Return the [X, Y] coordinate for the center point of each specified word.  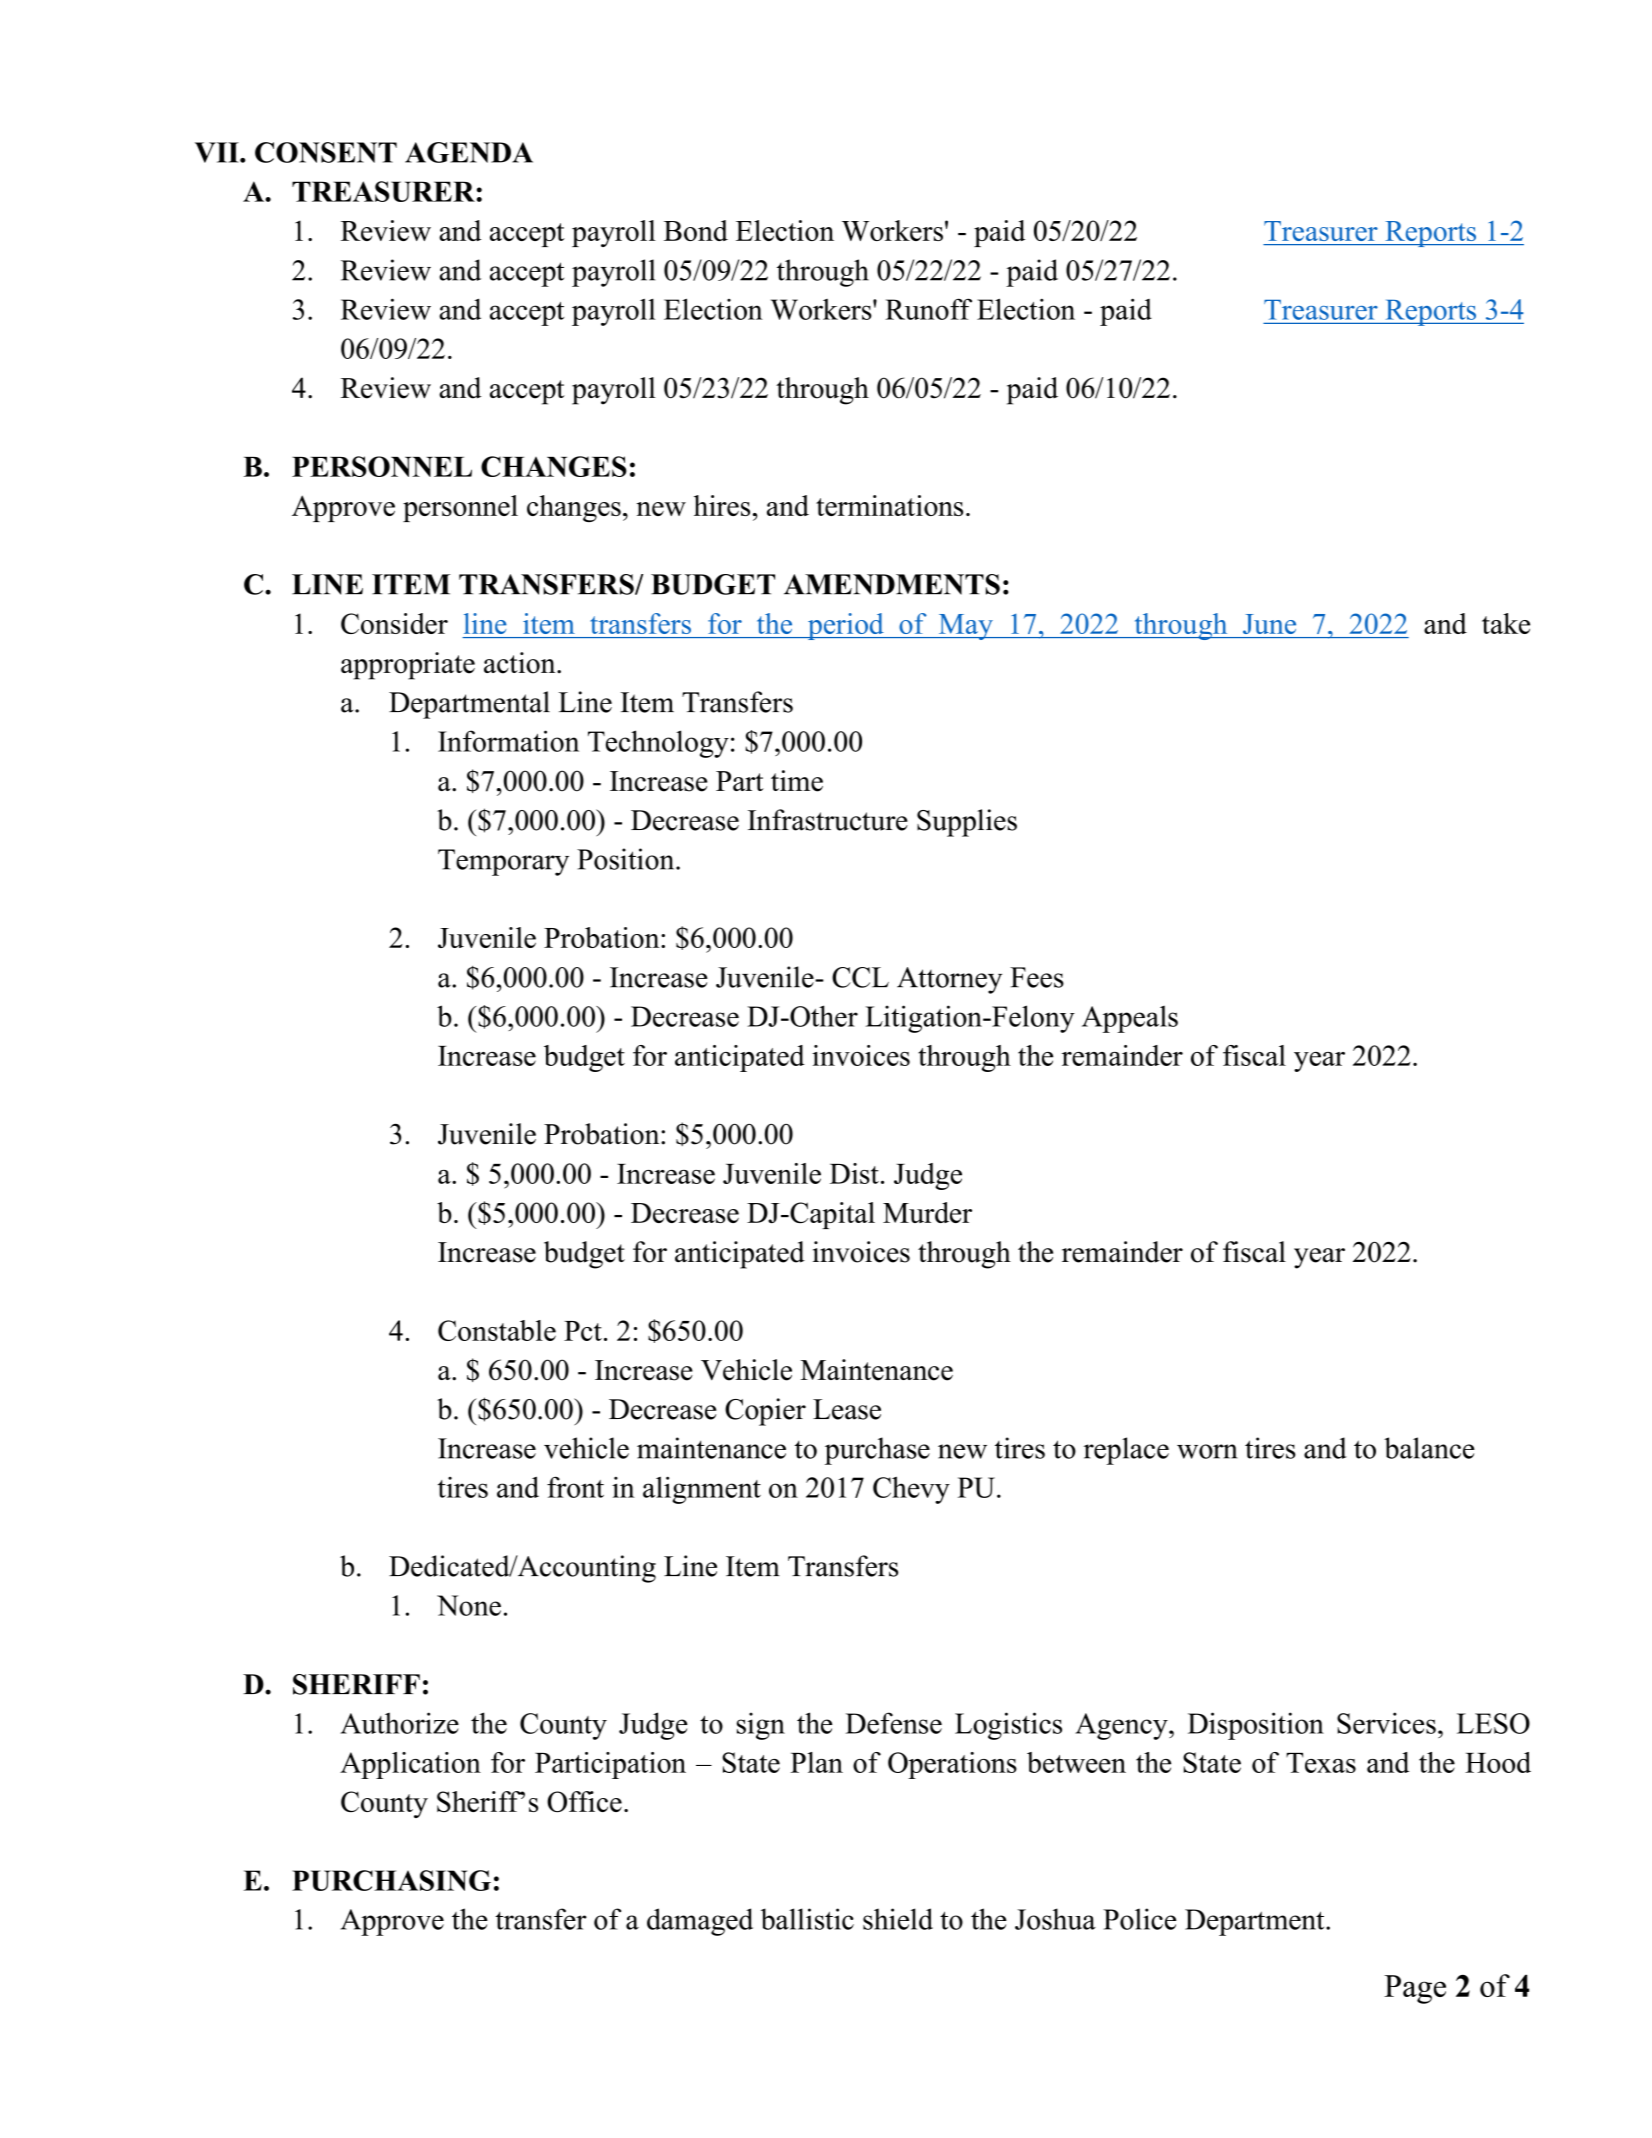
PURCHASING [391, 1880]
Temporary [503, 862]
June [1269, 624]
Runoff [928, 309]
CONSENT [326, 152]
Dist [854, 1173]
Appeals [1130, 1019]
